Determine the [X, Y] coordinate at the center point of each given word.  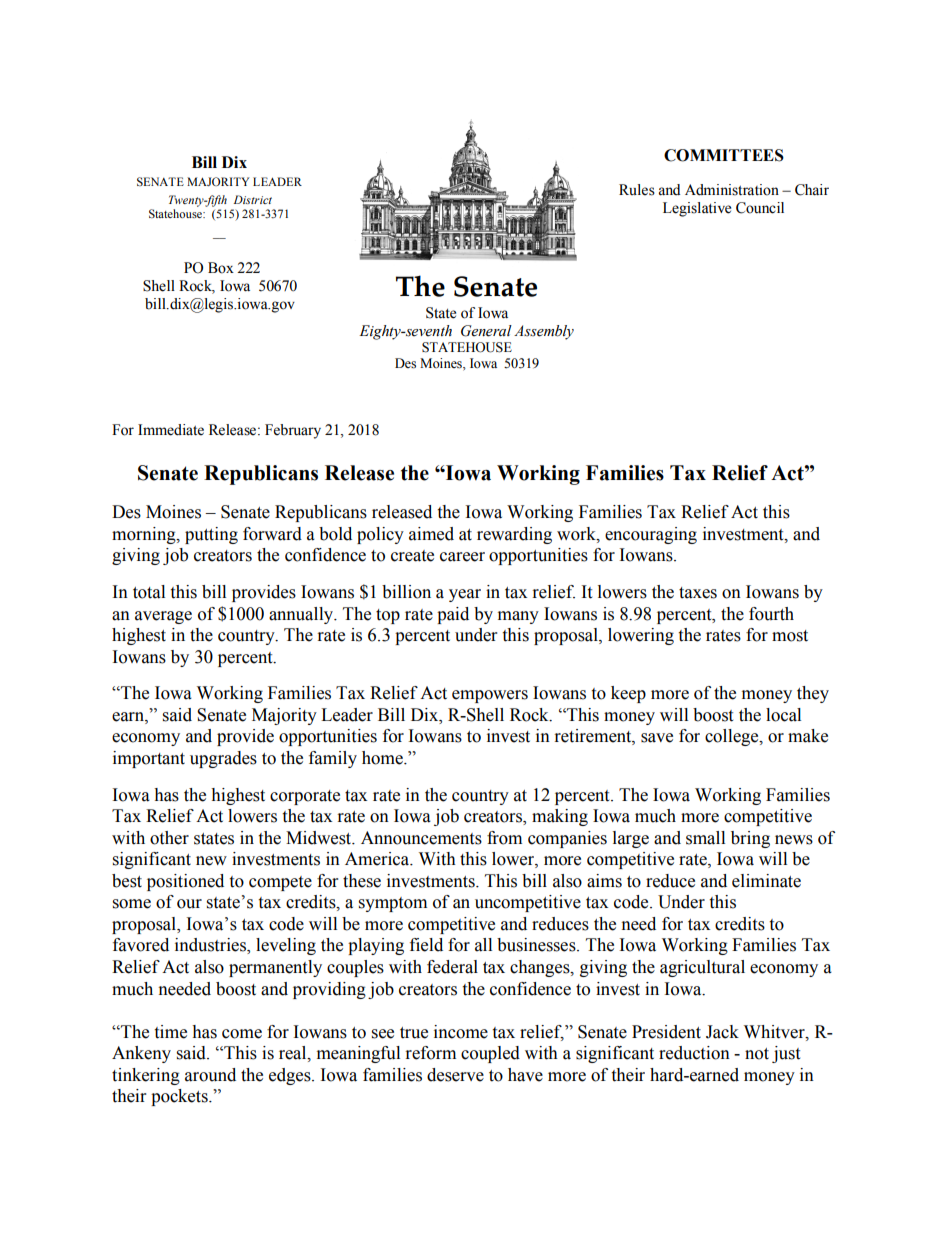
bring [750, 839]
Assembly [544, 332]
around [210, 1075]
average [163, 617]
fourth [771, 614]
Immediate [171, 430]
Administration [732, 190]
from [504, 838]
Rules [637, 190]
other [169, 838]
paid [453, 615]
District [253, 199]
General [486, 331]
